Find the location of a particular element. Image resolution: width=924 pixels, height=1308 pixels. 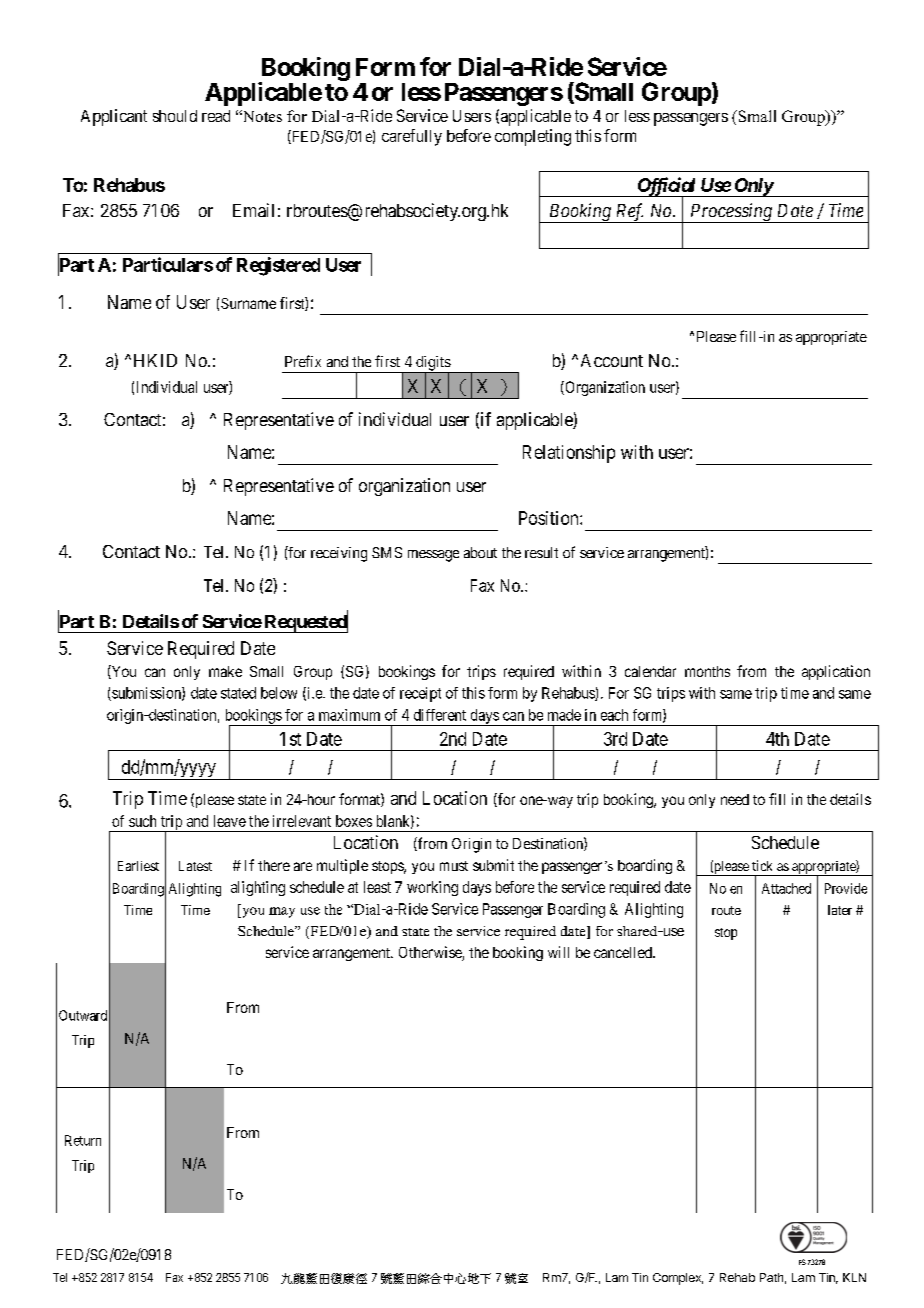

different is located at coordinates (440, 715).
